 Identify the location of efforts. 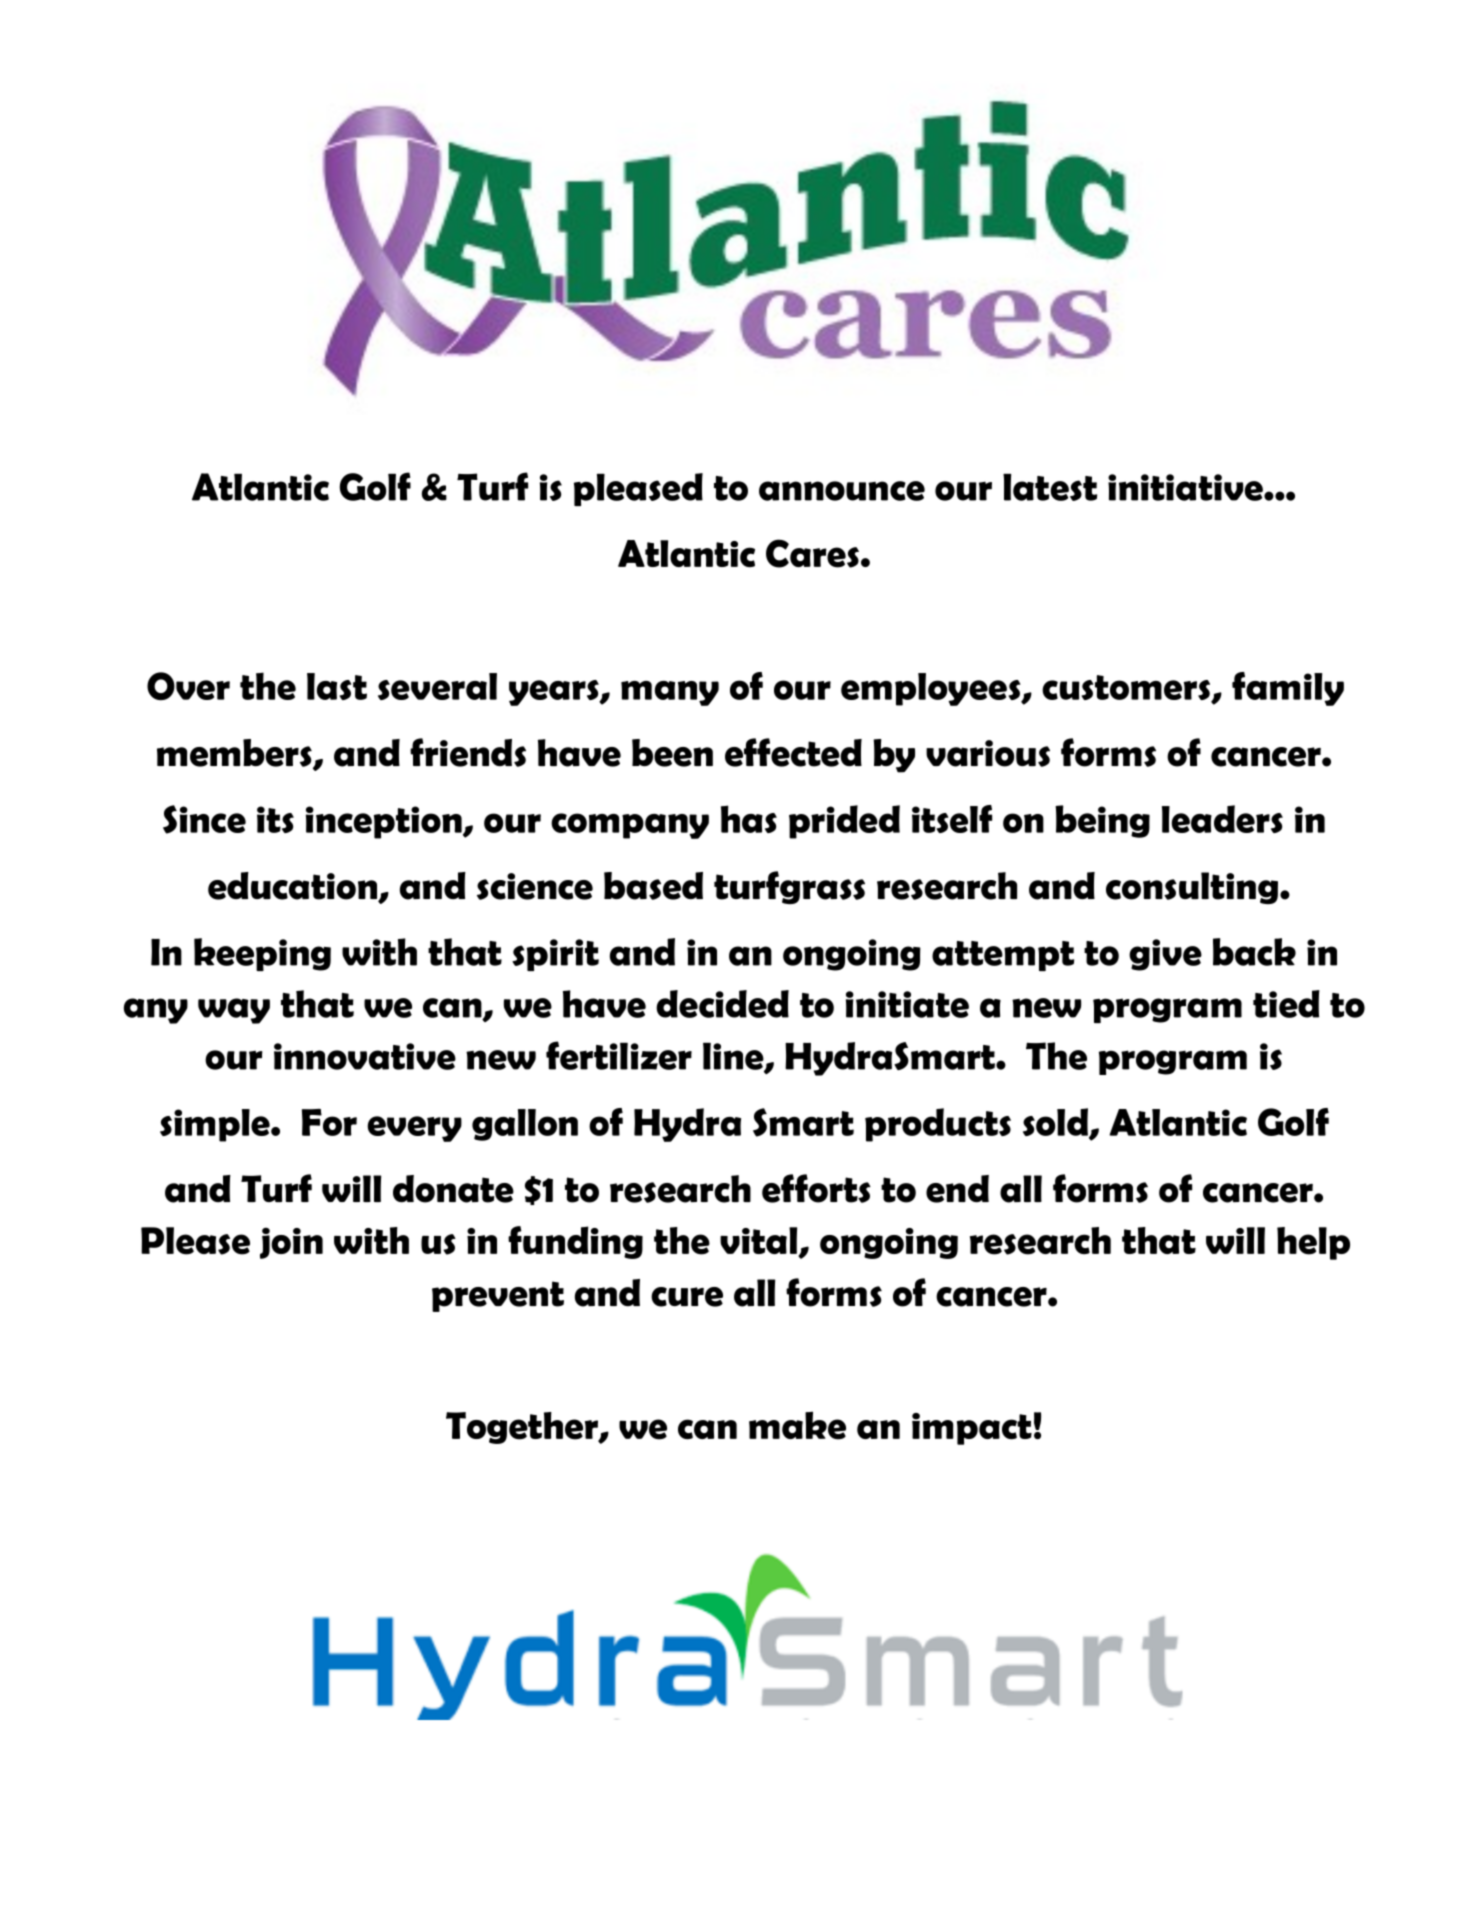
(816, 1188).
